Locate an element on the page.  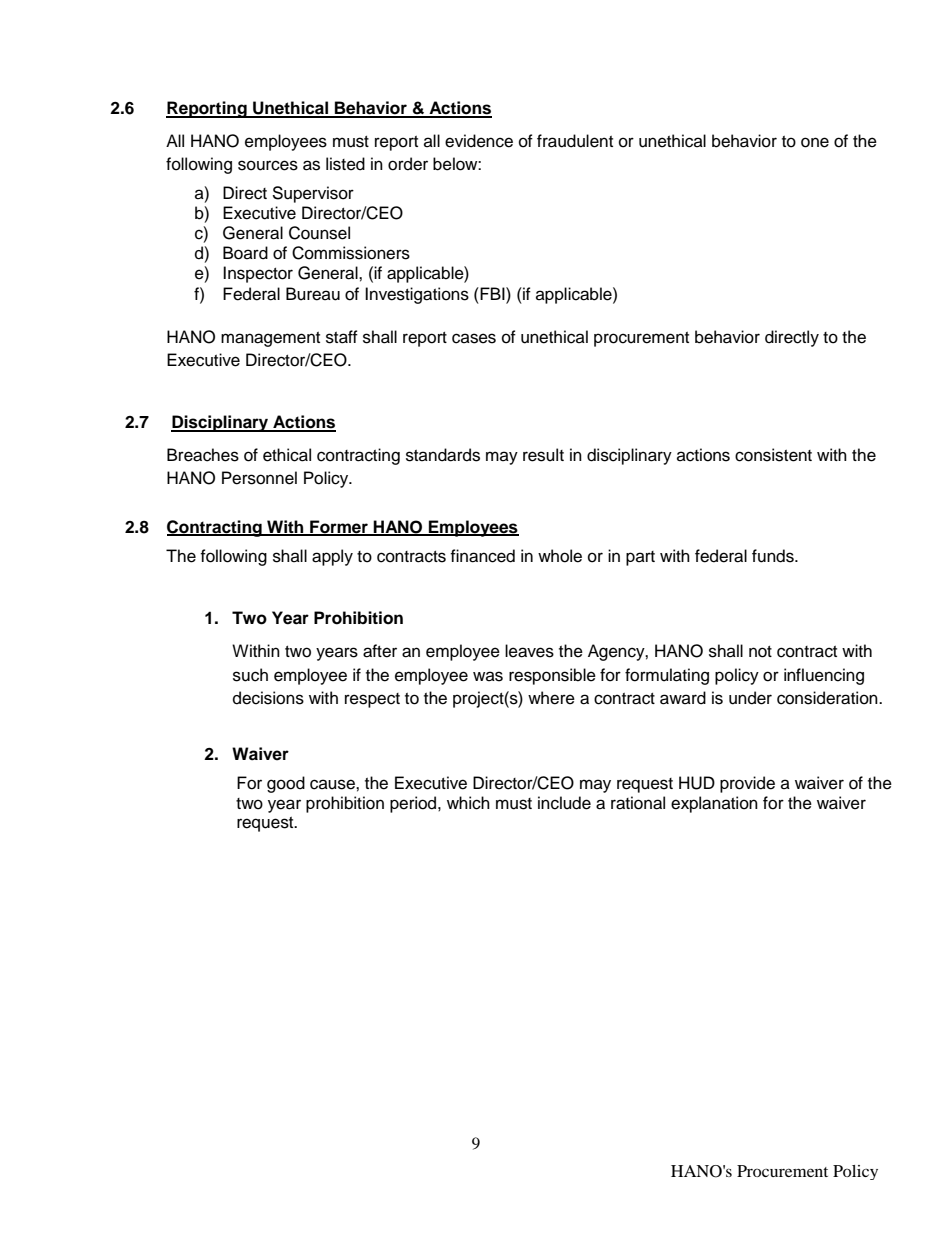
result is located at coordinates (543, 455).
